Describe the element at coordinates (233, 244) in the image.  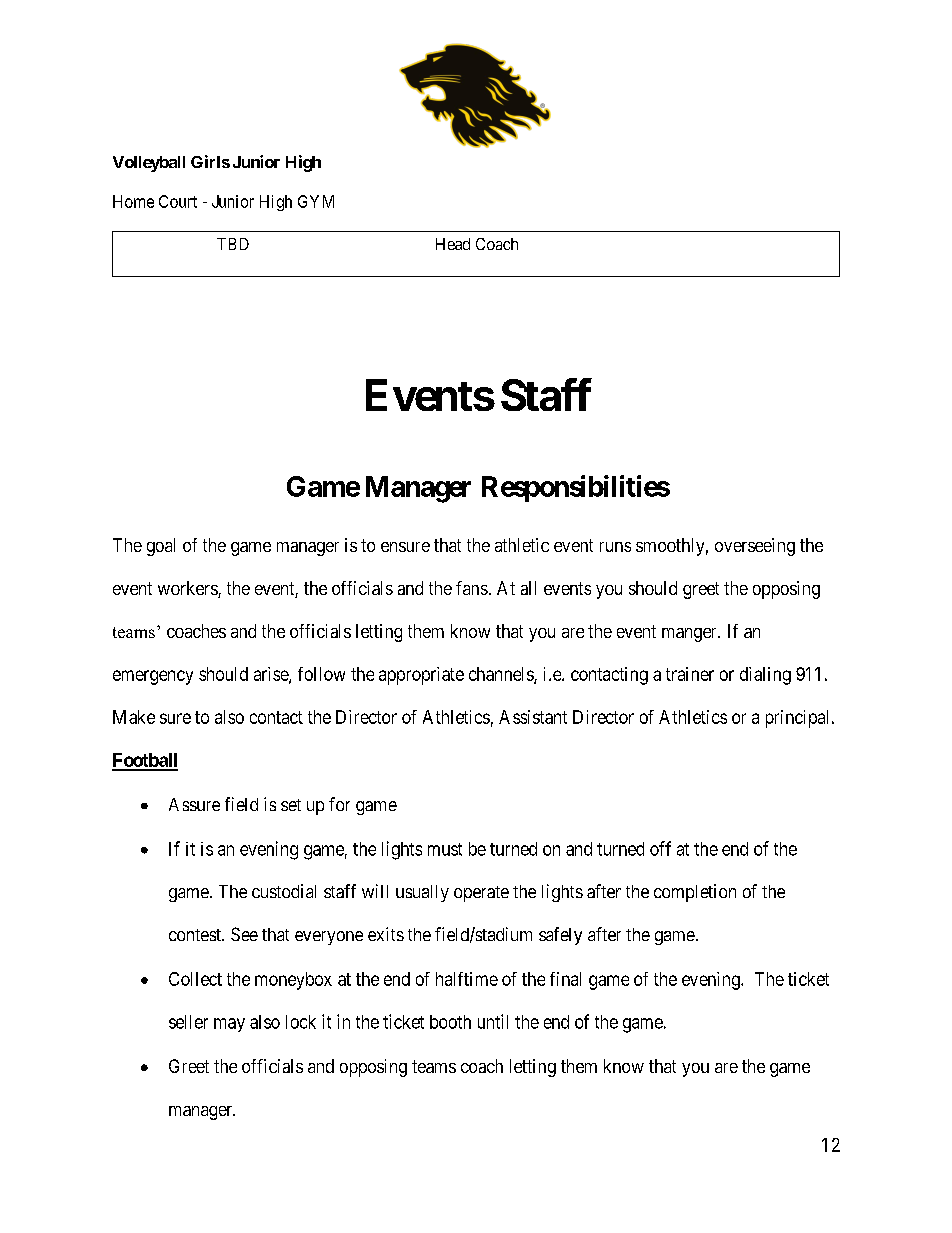
I see `TBD` at that location.
